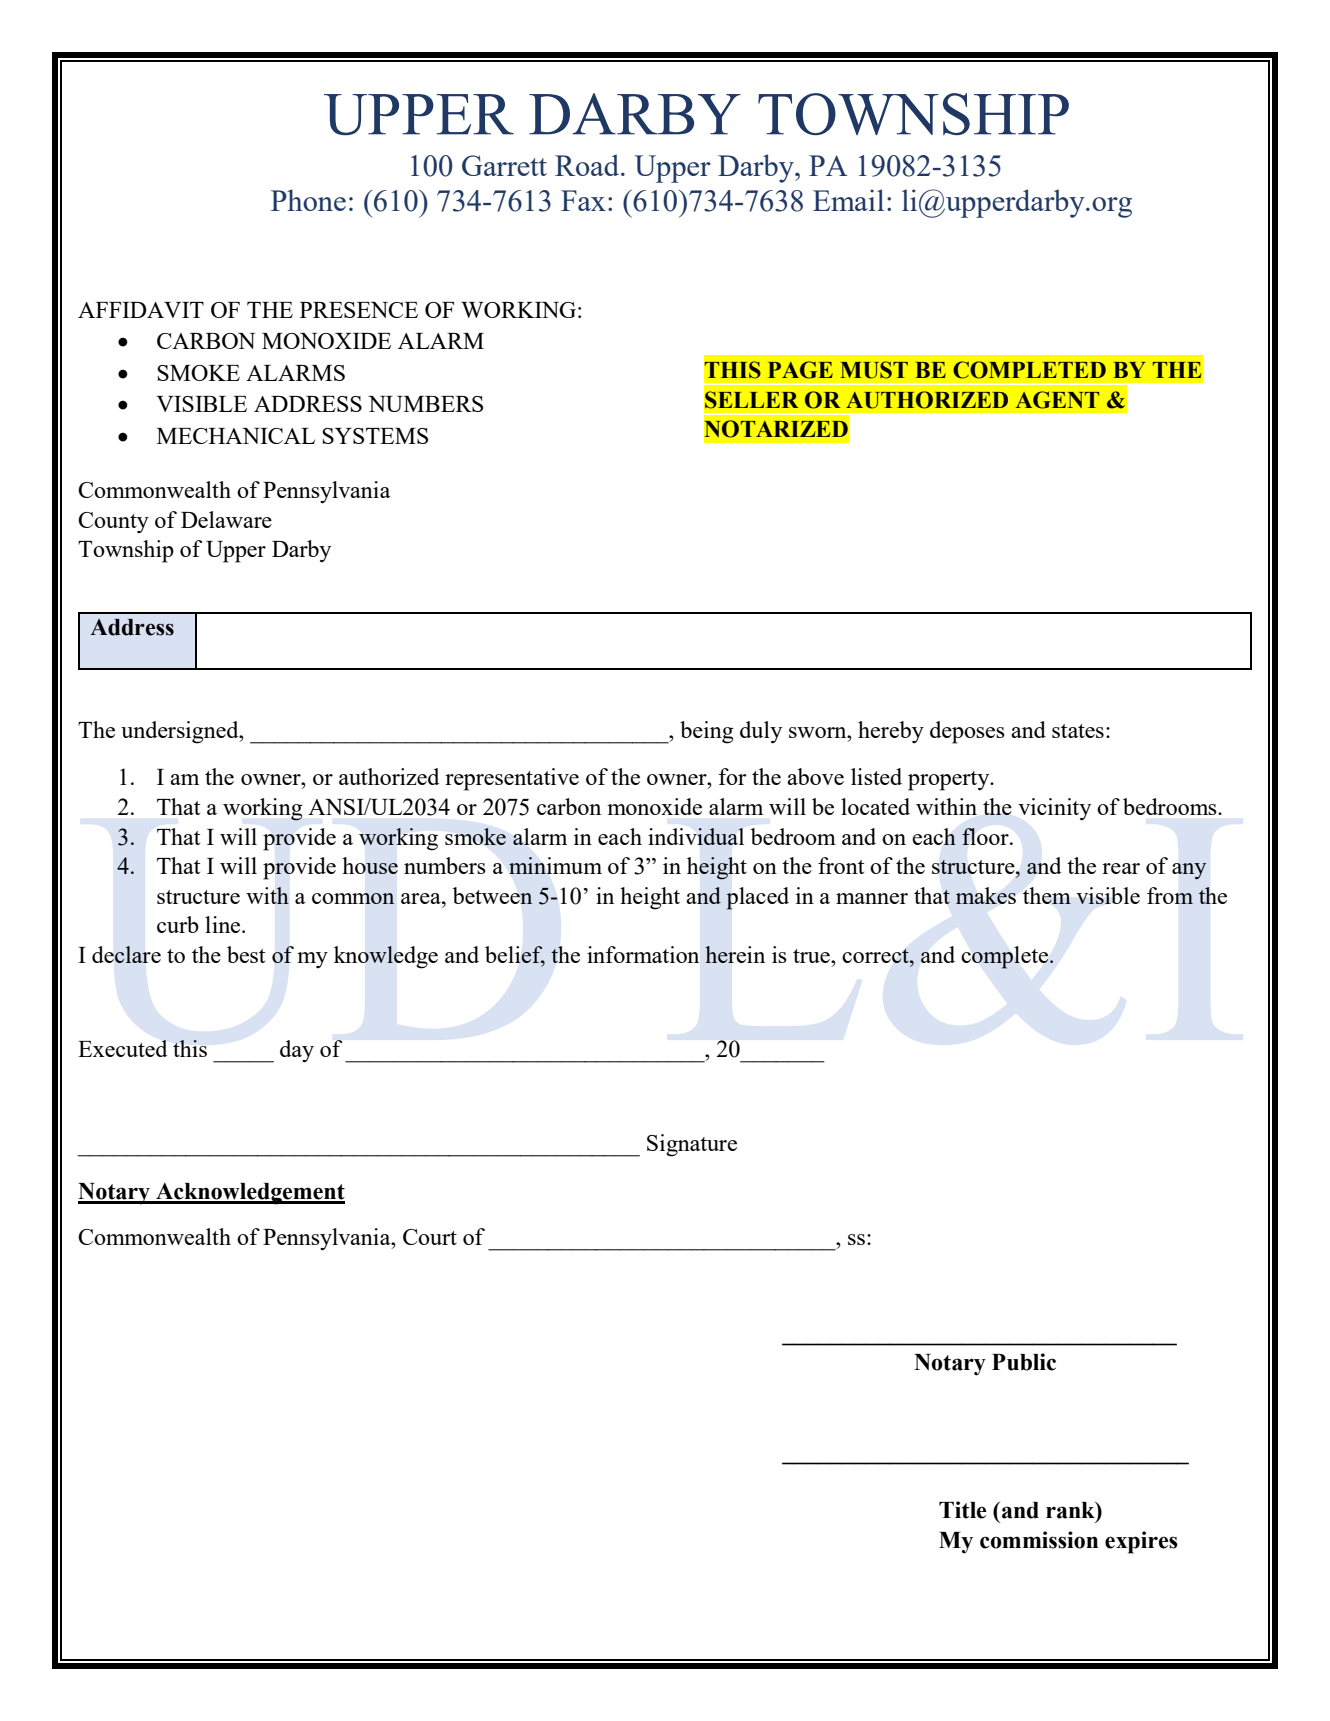  What do you see at coordinates (1121, 868) in the page?
I see `rear` at bounding box center [1121, 868].
